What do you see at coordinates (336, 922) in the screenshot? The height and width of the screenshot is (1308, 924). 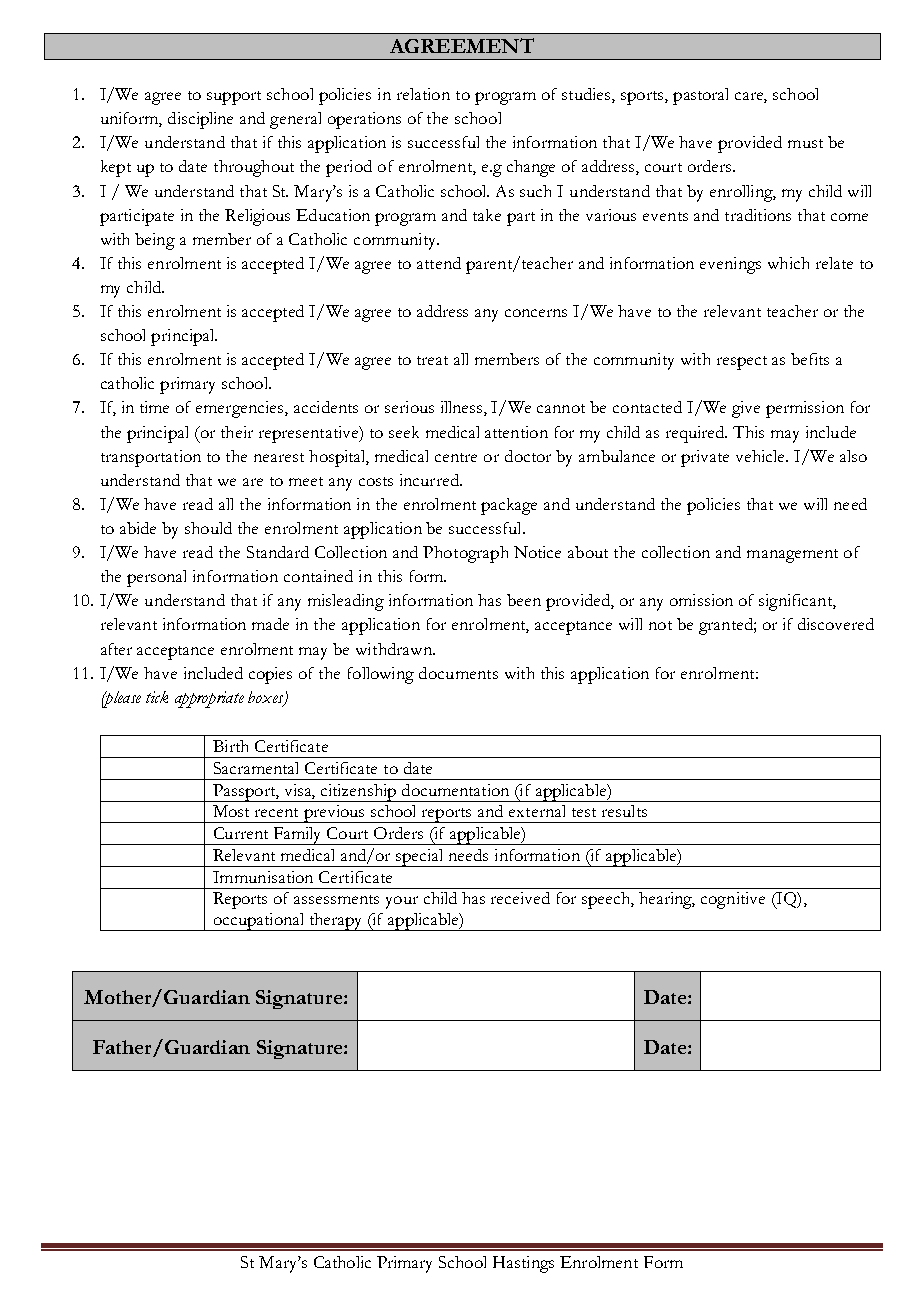 I see `therapy` at bounding box center [336, 922].
